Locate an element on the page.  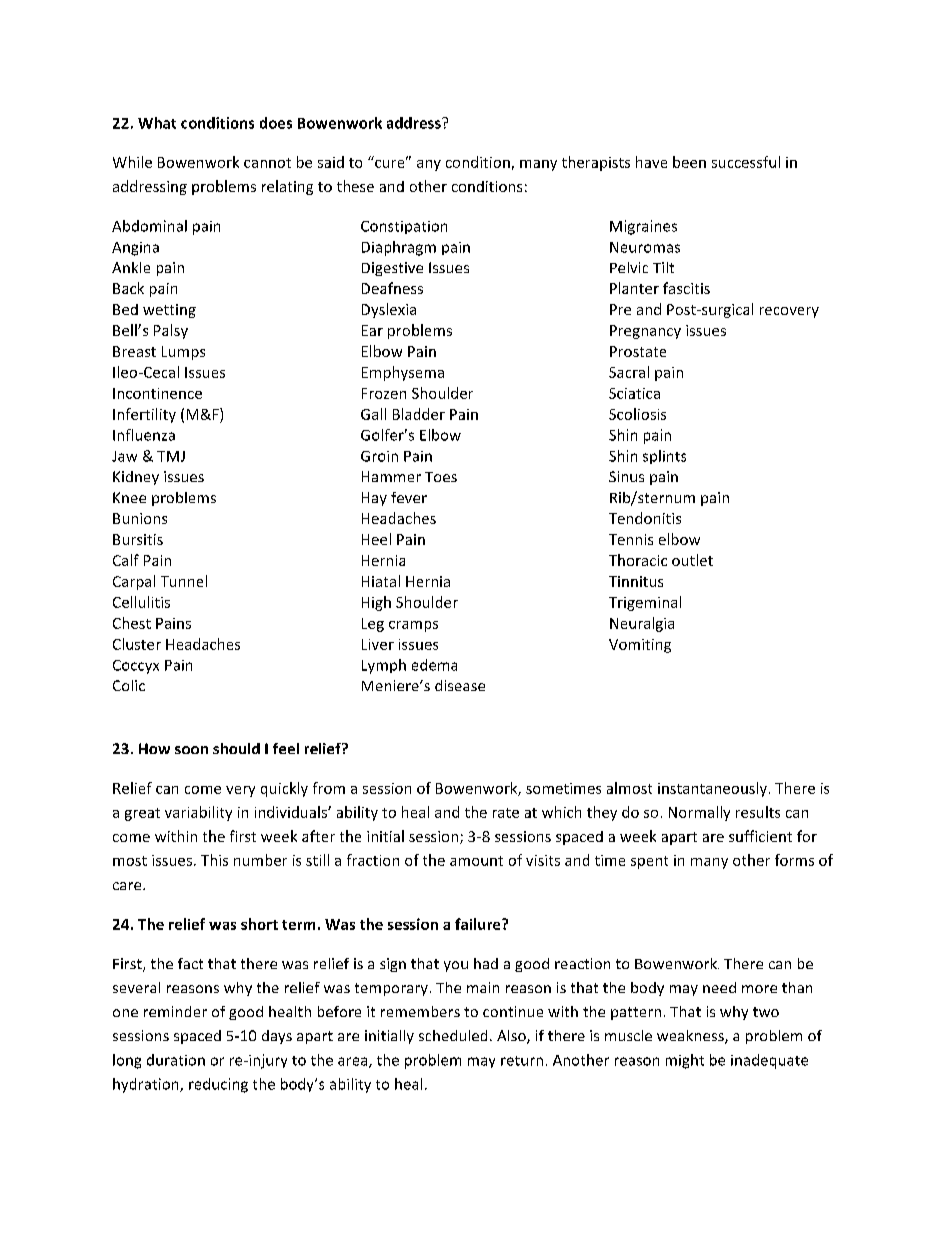
Toes is located at coordinates (441, 477).
